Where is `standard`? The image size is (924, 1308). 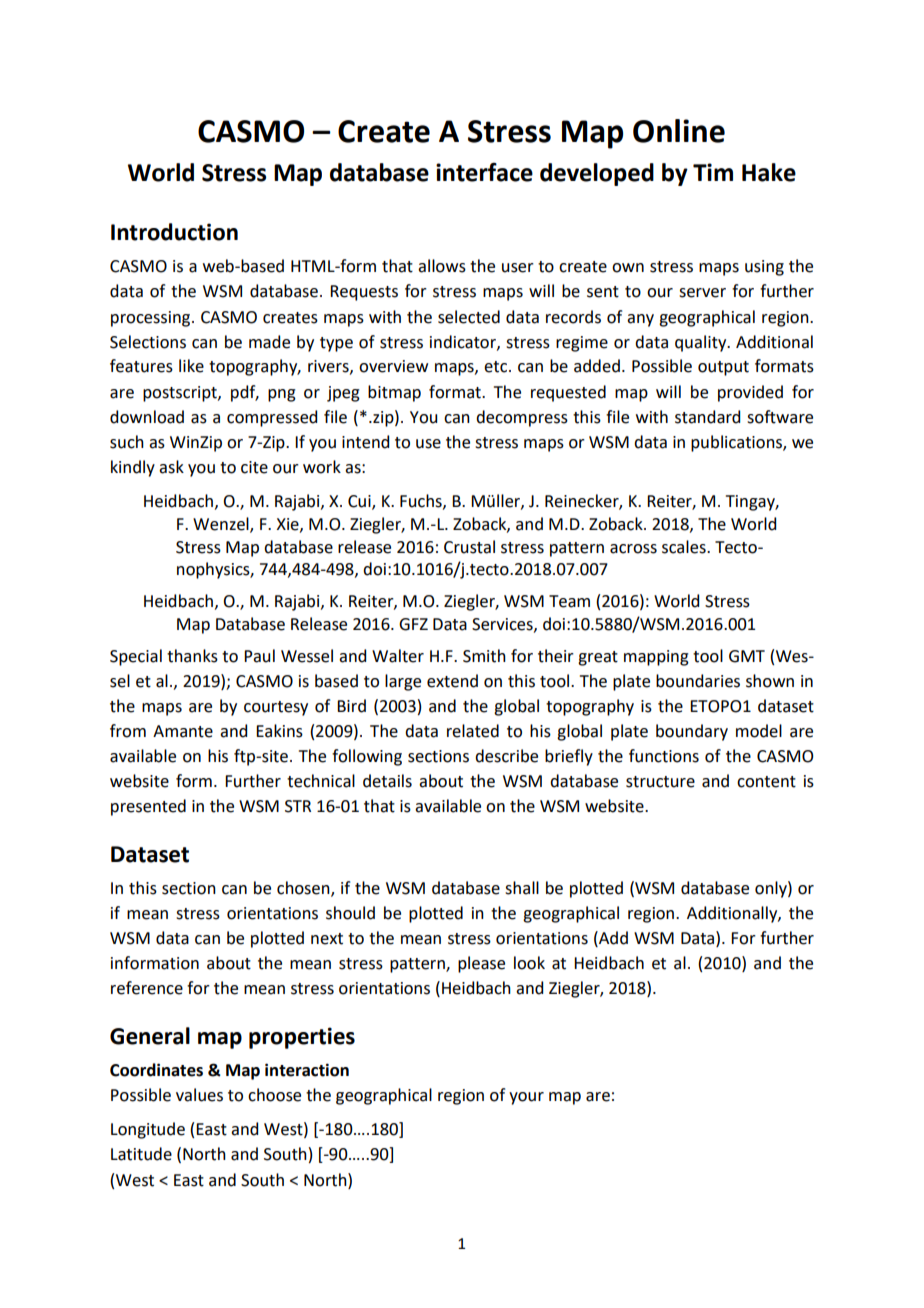 standard is located at coordinates (707, 417).
